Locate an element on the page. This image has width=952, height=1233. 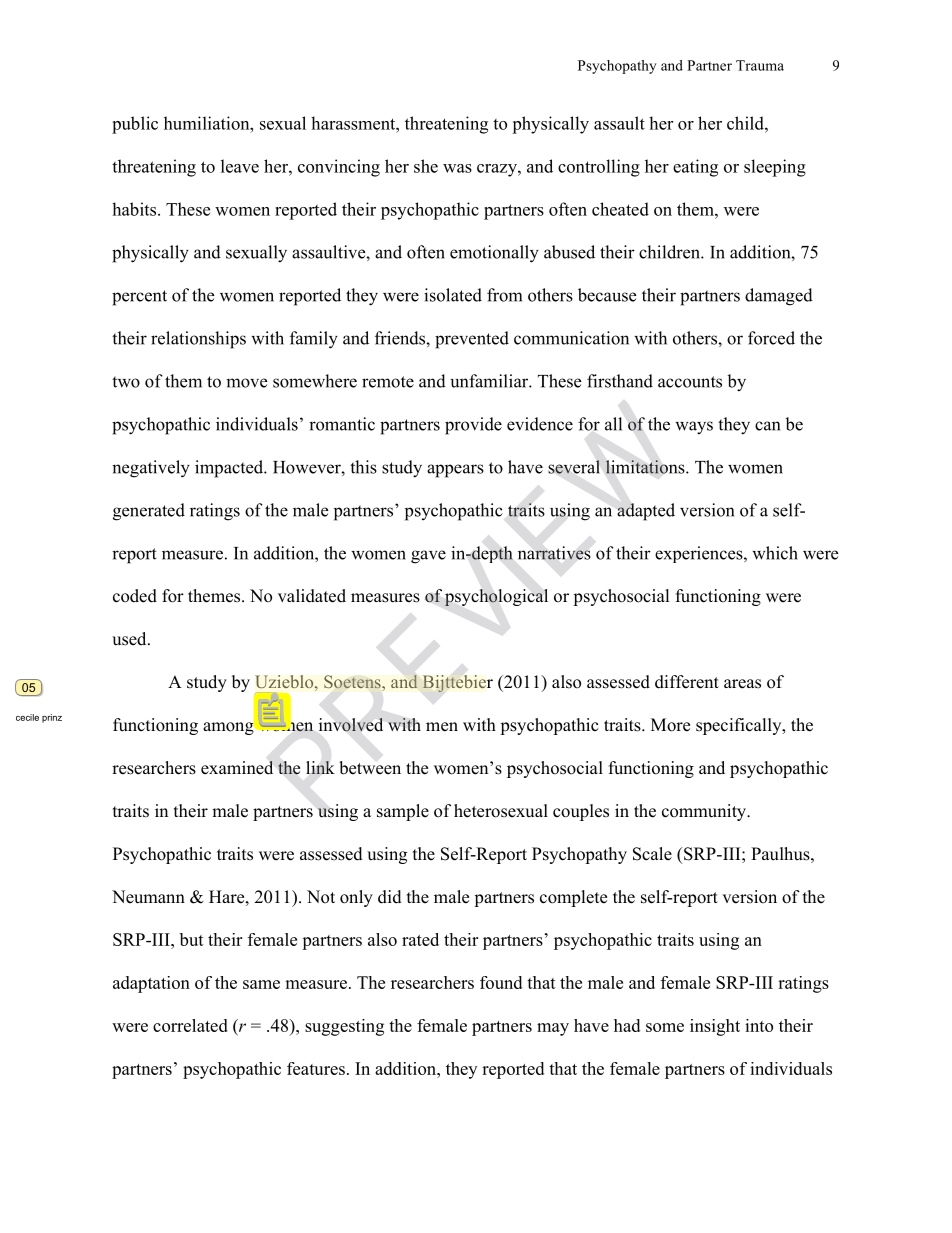
insight is located at coordinates (715, 1027).
